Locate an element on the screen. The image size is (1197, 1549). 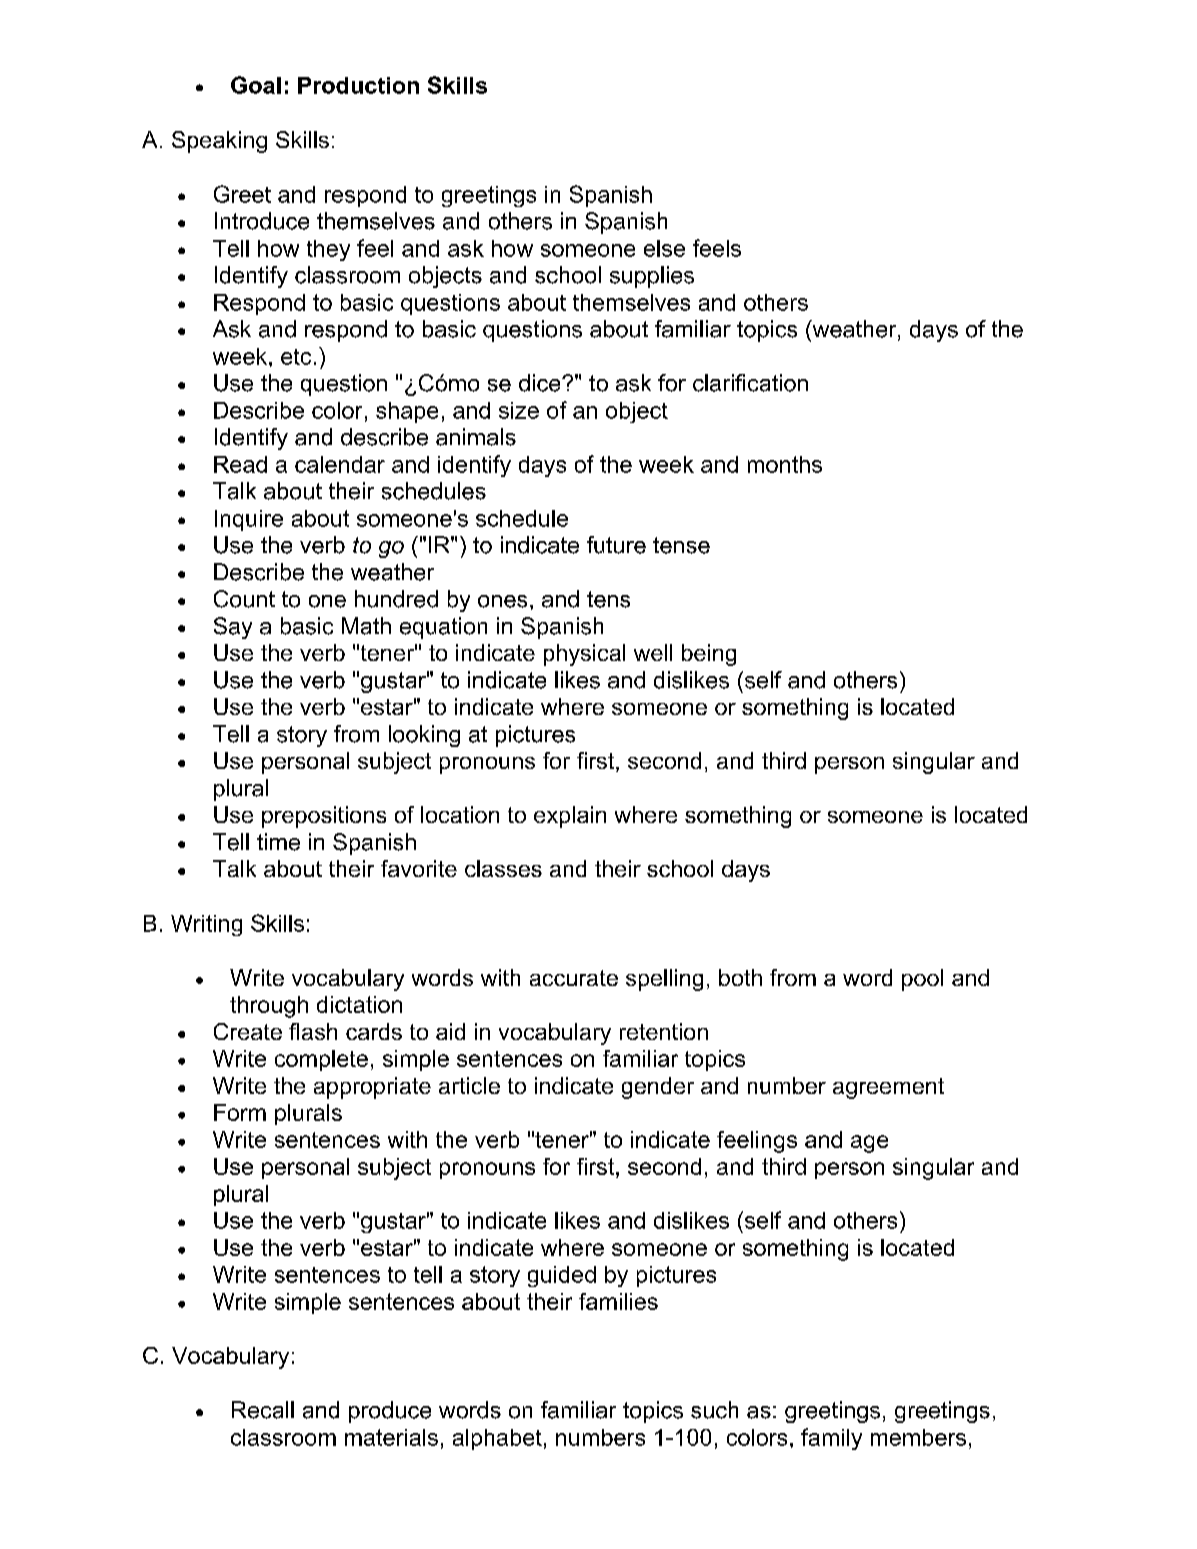
accurate is located at coordinates (574, 978).
